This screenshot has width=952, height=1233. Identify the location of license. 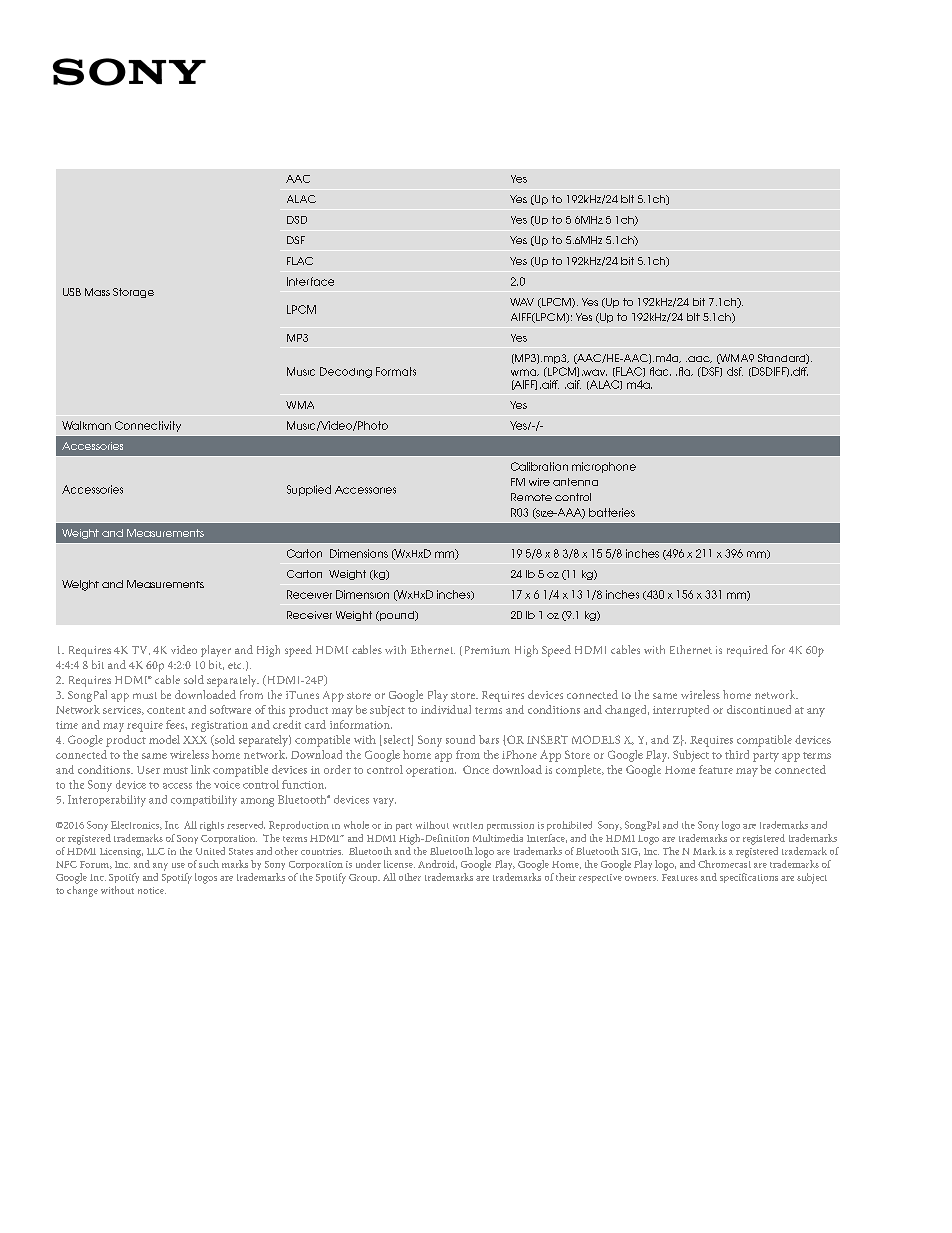
(399, 864).
